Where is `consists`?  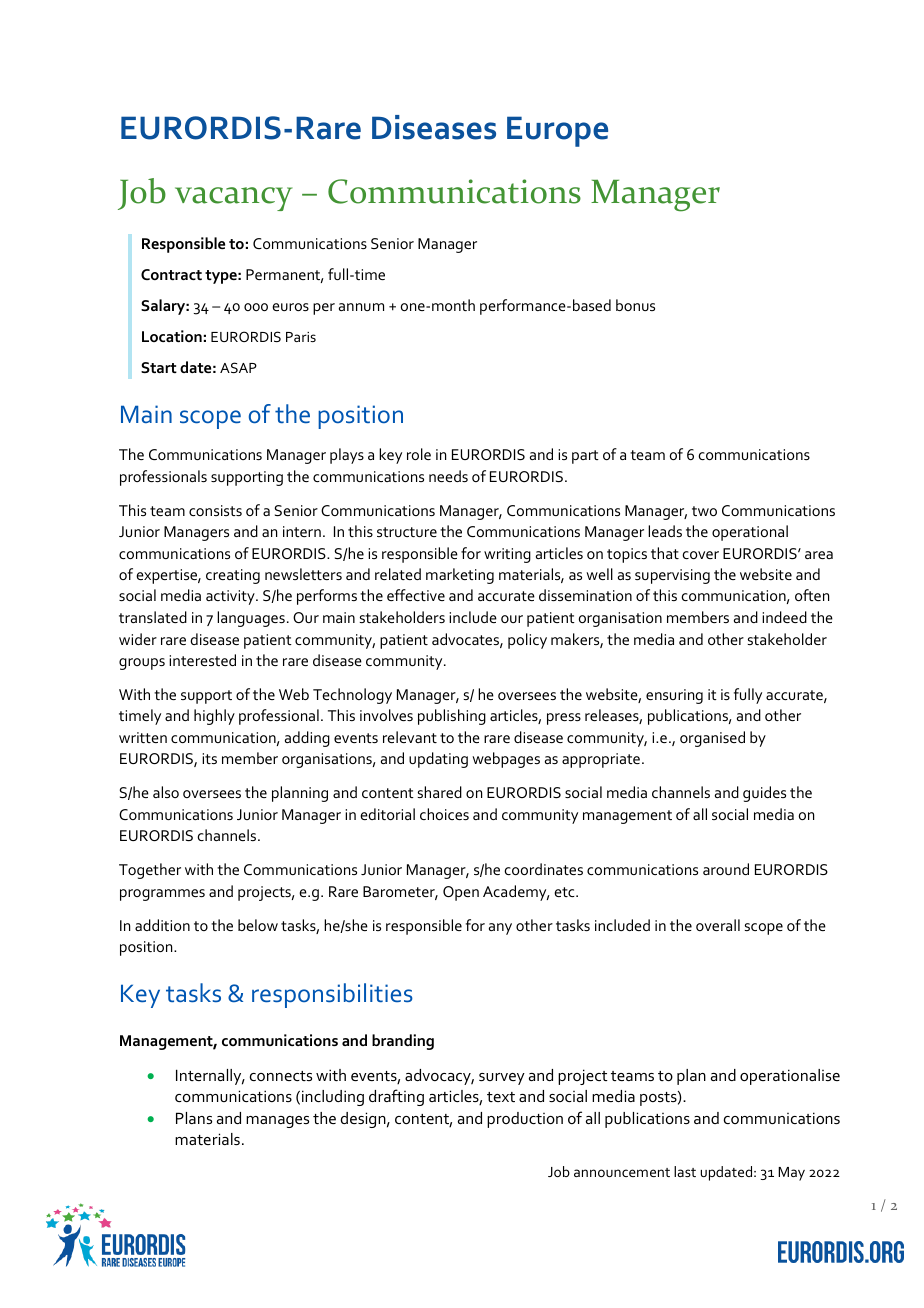 consists is located at coordinates (215, 510).
